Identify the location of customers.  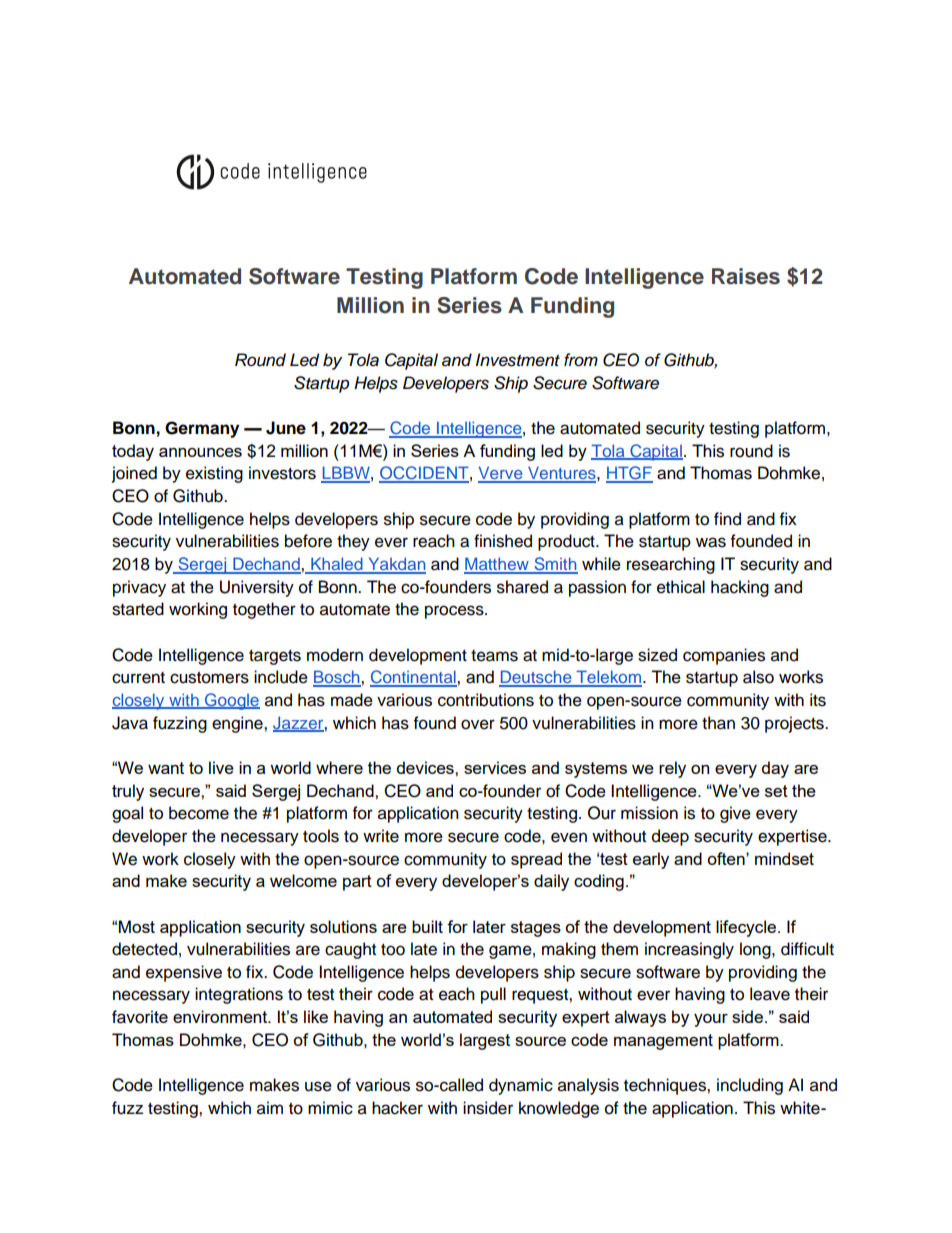
(209, 678).
